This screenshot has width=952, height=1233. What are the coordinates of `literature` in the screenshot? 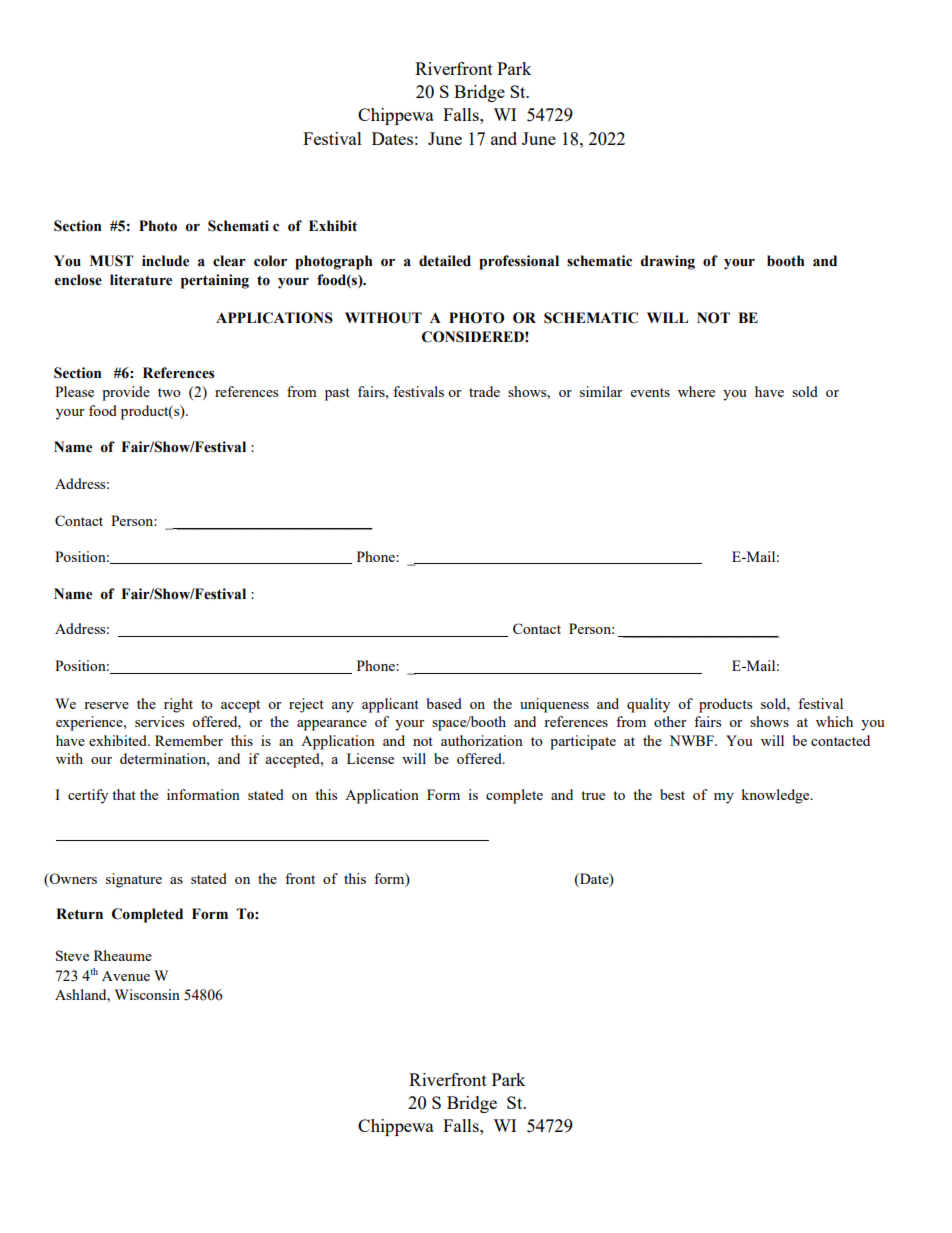 It's located at (141, 280).
